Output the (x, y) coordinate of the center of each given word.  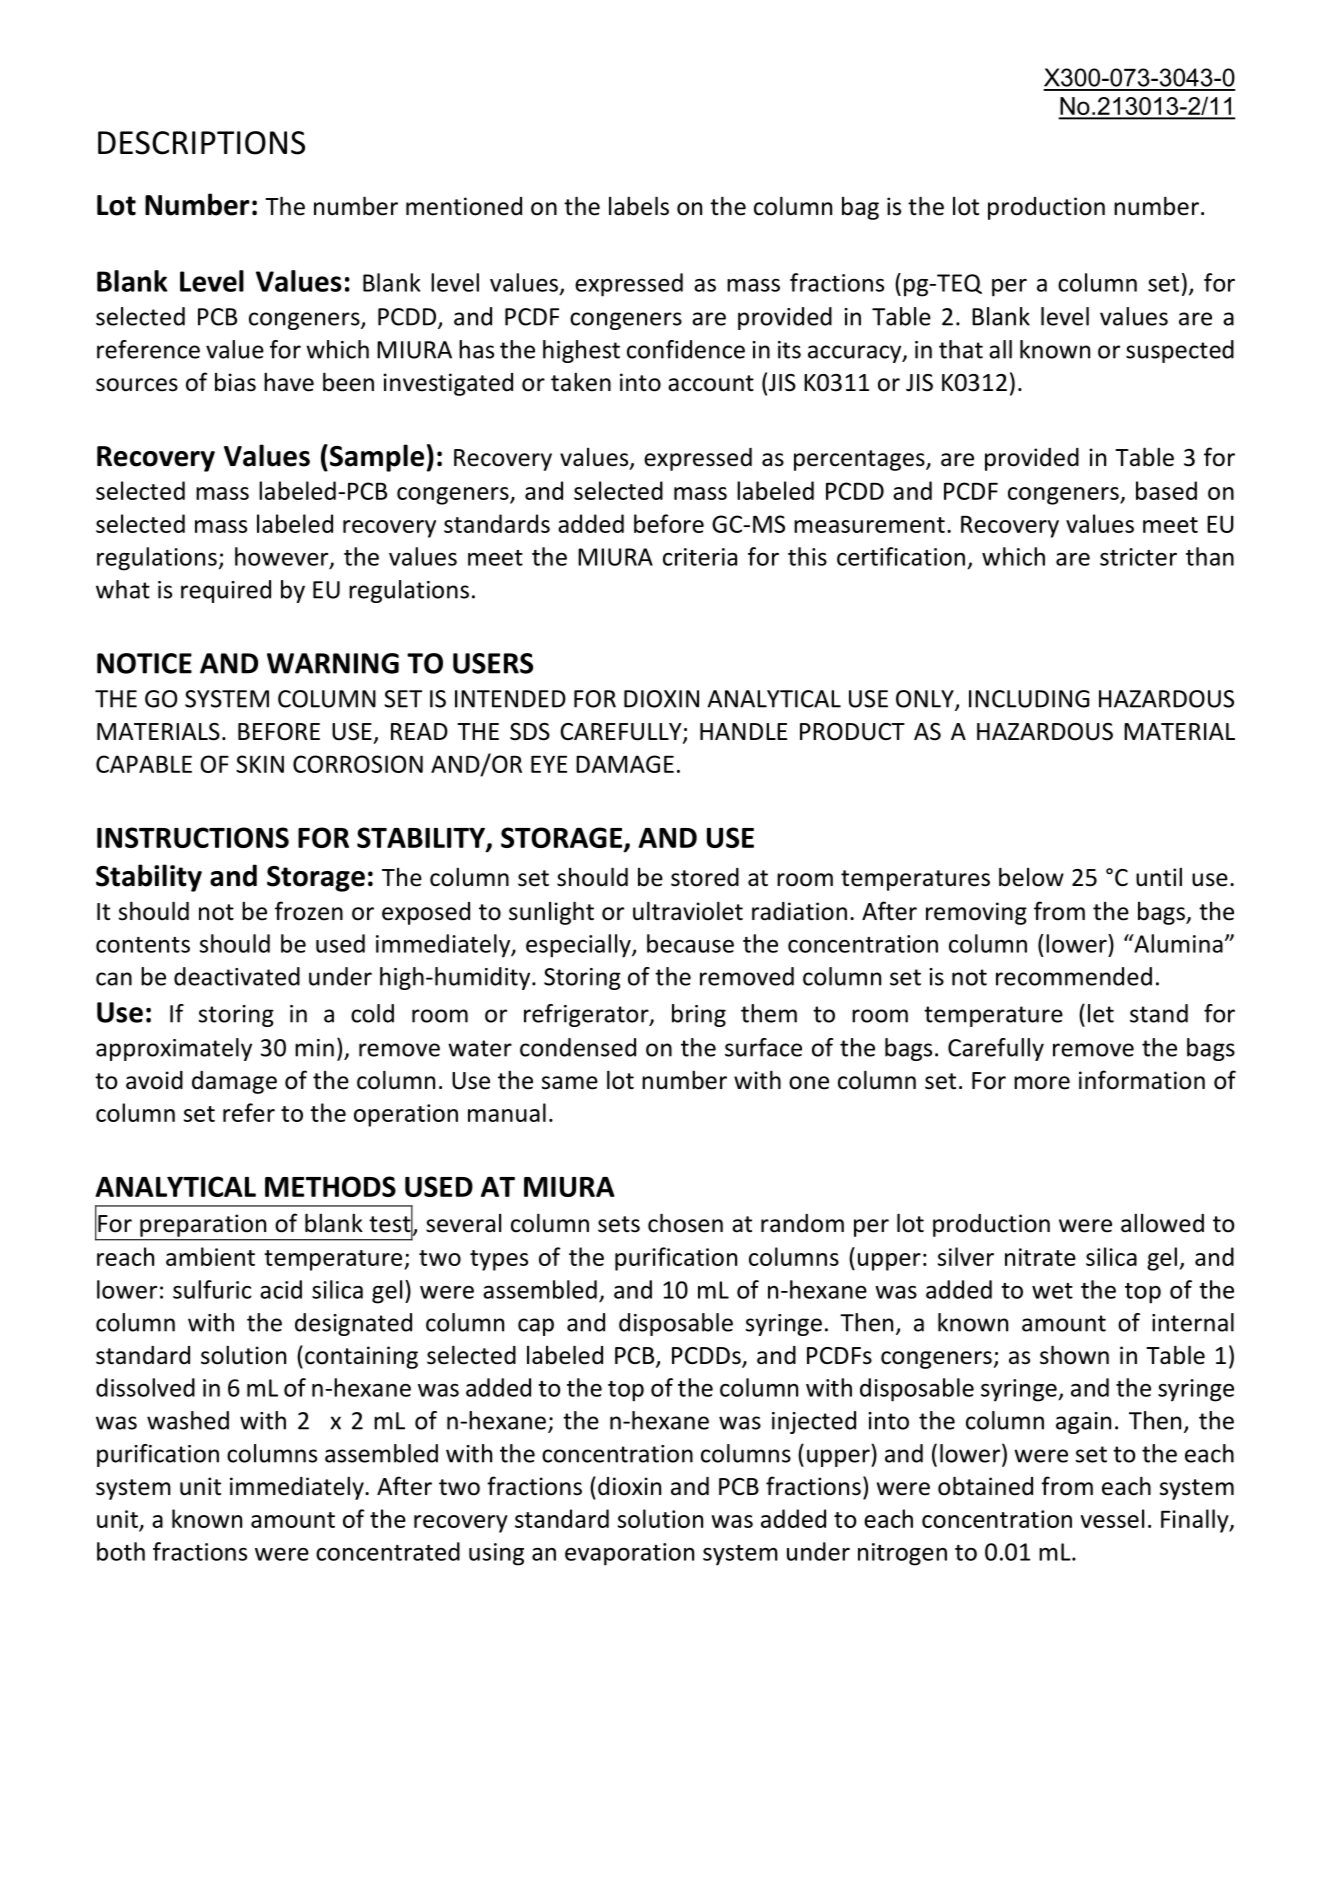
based (1166, 490)
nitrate (1040, 1257)
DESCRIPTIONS (201, 143)
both (121, 1551)
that (961, 349)
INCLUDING (1029, 699)
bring (699, 1015)
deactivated (237, 976)
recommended (1074, 976)
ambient (210, 1256)
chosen (685, 1223)
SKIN (260, 764)
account (711, 383)
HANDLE (743, 731)
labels (639, 206)
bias (235, 382)
